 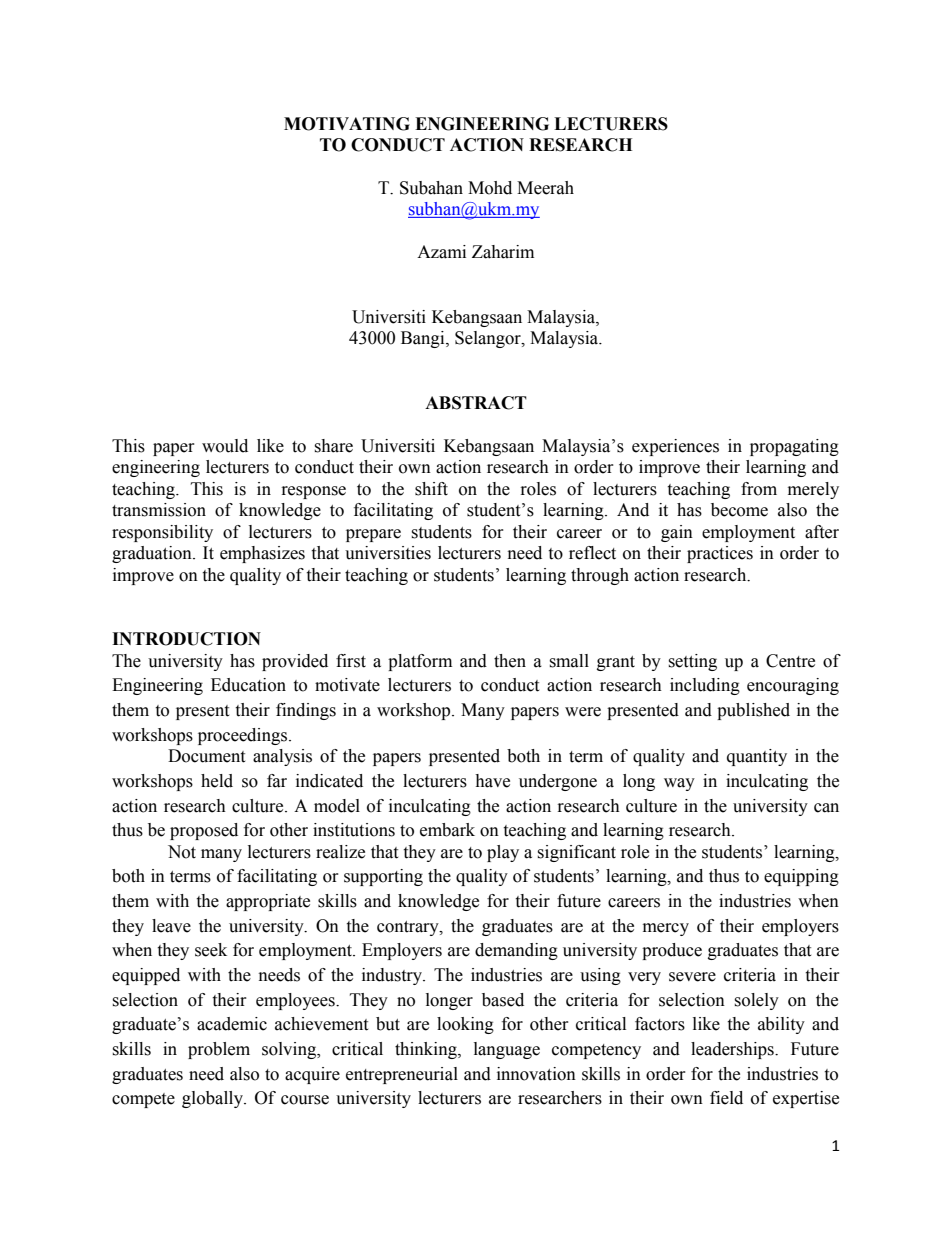 I want to click on would, so click(x=225, y=446).
